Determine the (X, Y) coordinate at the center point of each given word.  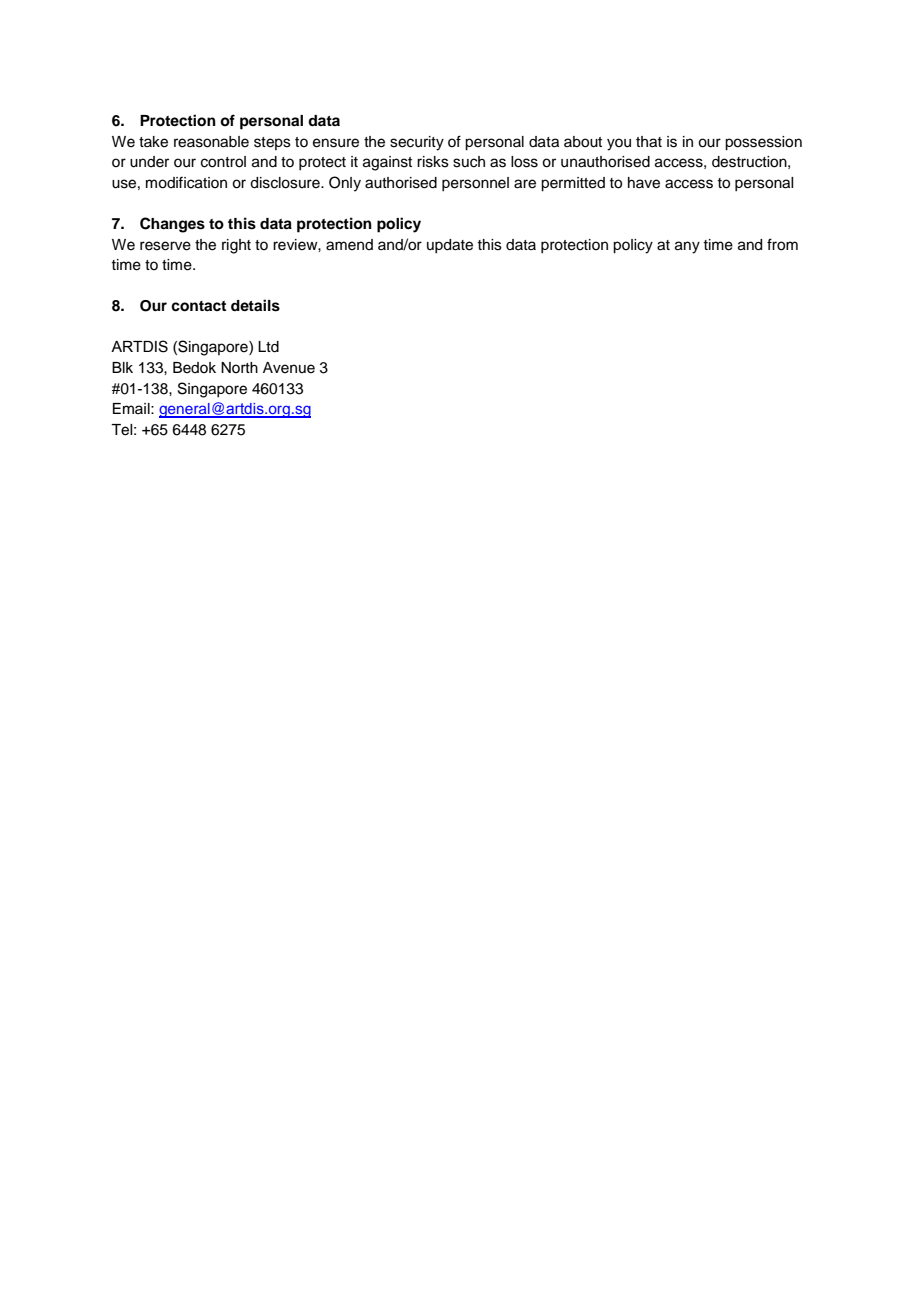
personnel (475, 184)
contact (198, 306)
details (255, 305)
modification (186, 182)
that (649, 142)
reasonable (211, 142)
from (782, 244)
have (644, 183)
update (450, 246)
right (236, 246)
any (687, 247)
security (417, 143)
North (239, 367)
